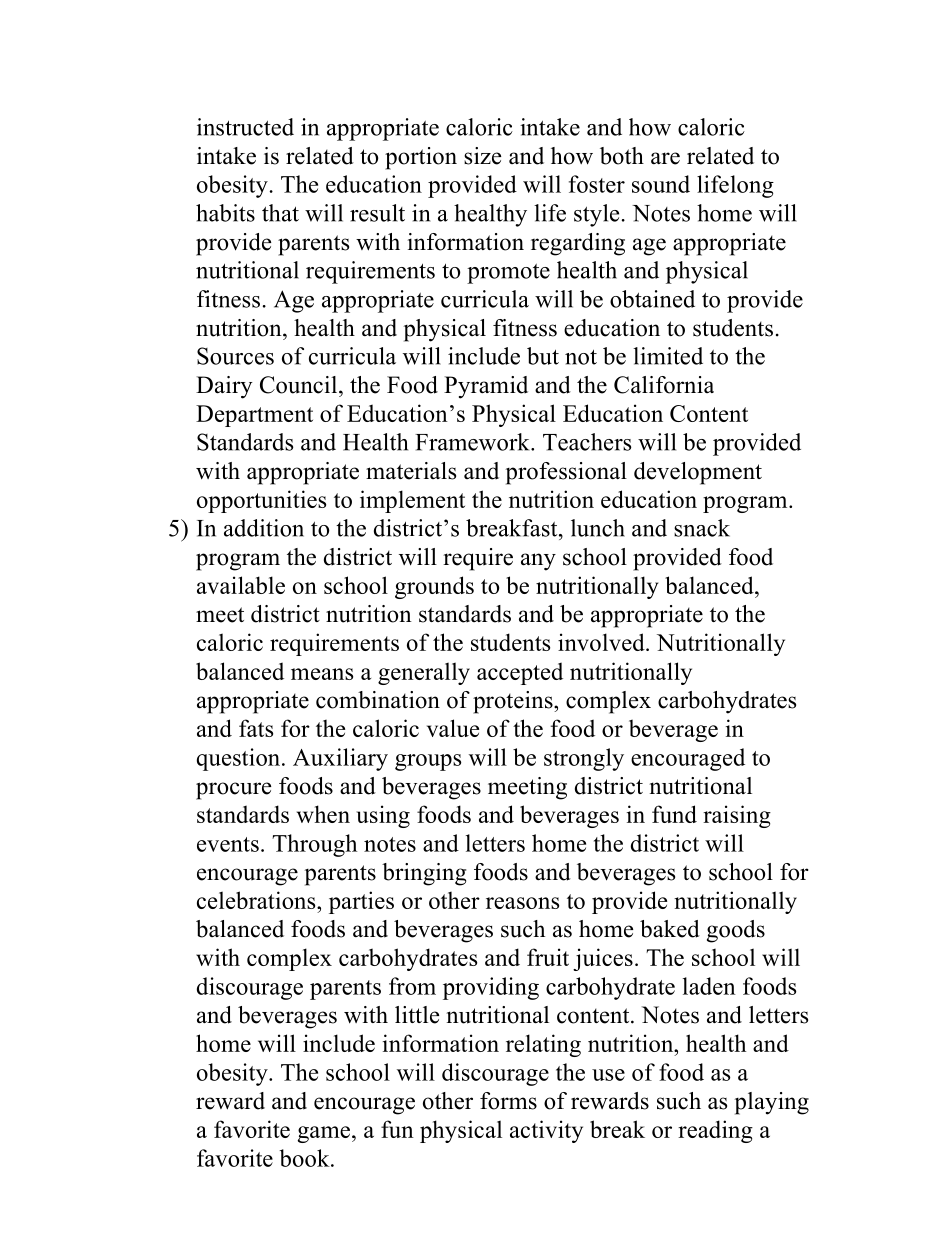  Describe the element at coordinates (715, 1131) in the screenshot. I see `reading` at that location.
